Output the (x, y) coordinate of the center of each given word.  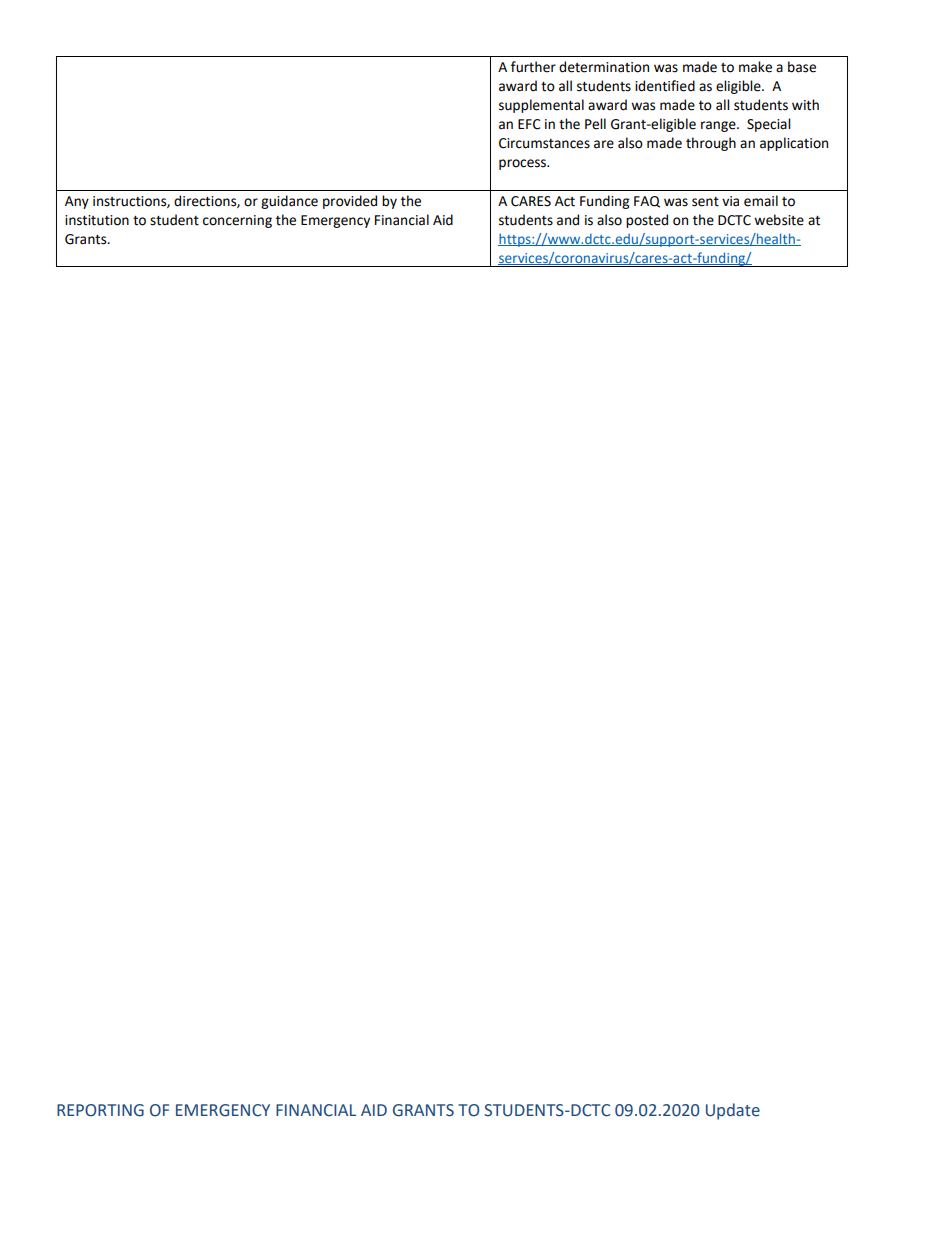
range (719, 126)
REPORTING (100, 1110)
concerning (237, 221)
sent (705, 202)
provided (350, 202)
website (779, 220)
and (568, 220)
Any (77, 202)
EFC (529, 124)
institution (97, 220)
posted (647, 221)
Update (733, 1111)
